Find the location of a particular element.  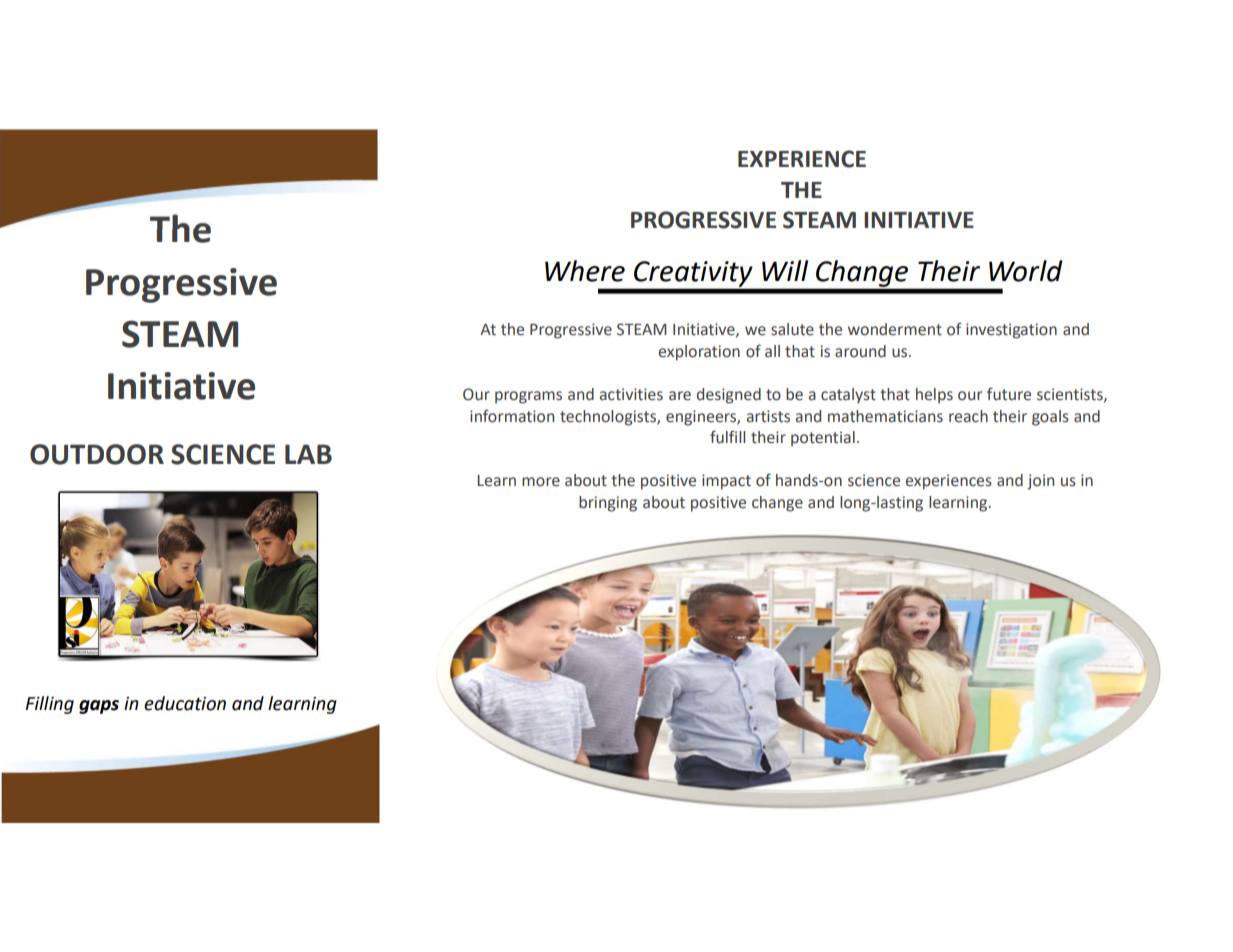

join is located at coordinates (1040, 482).
